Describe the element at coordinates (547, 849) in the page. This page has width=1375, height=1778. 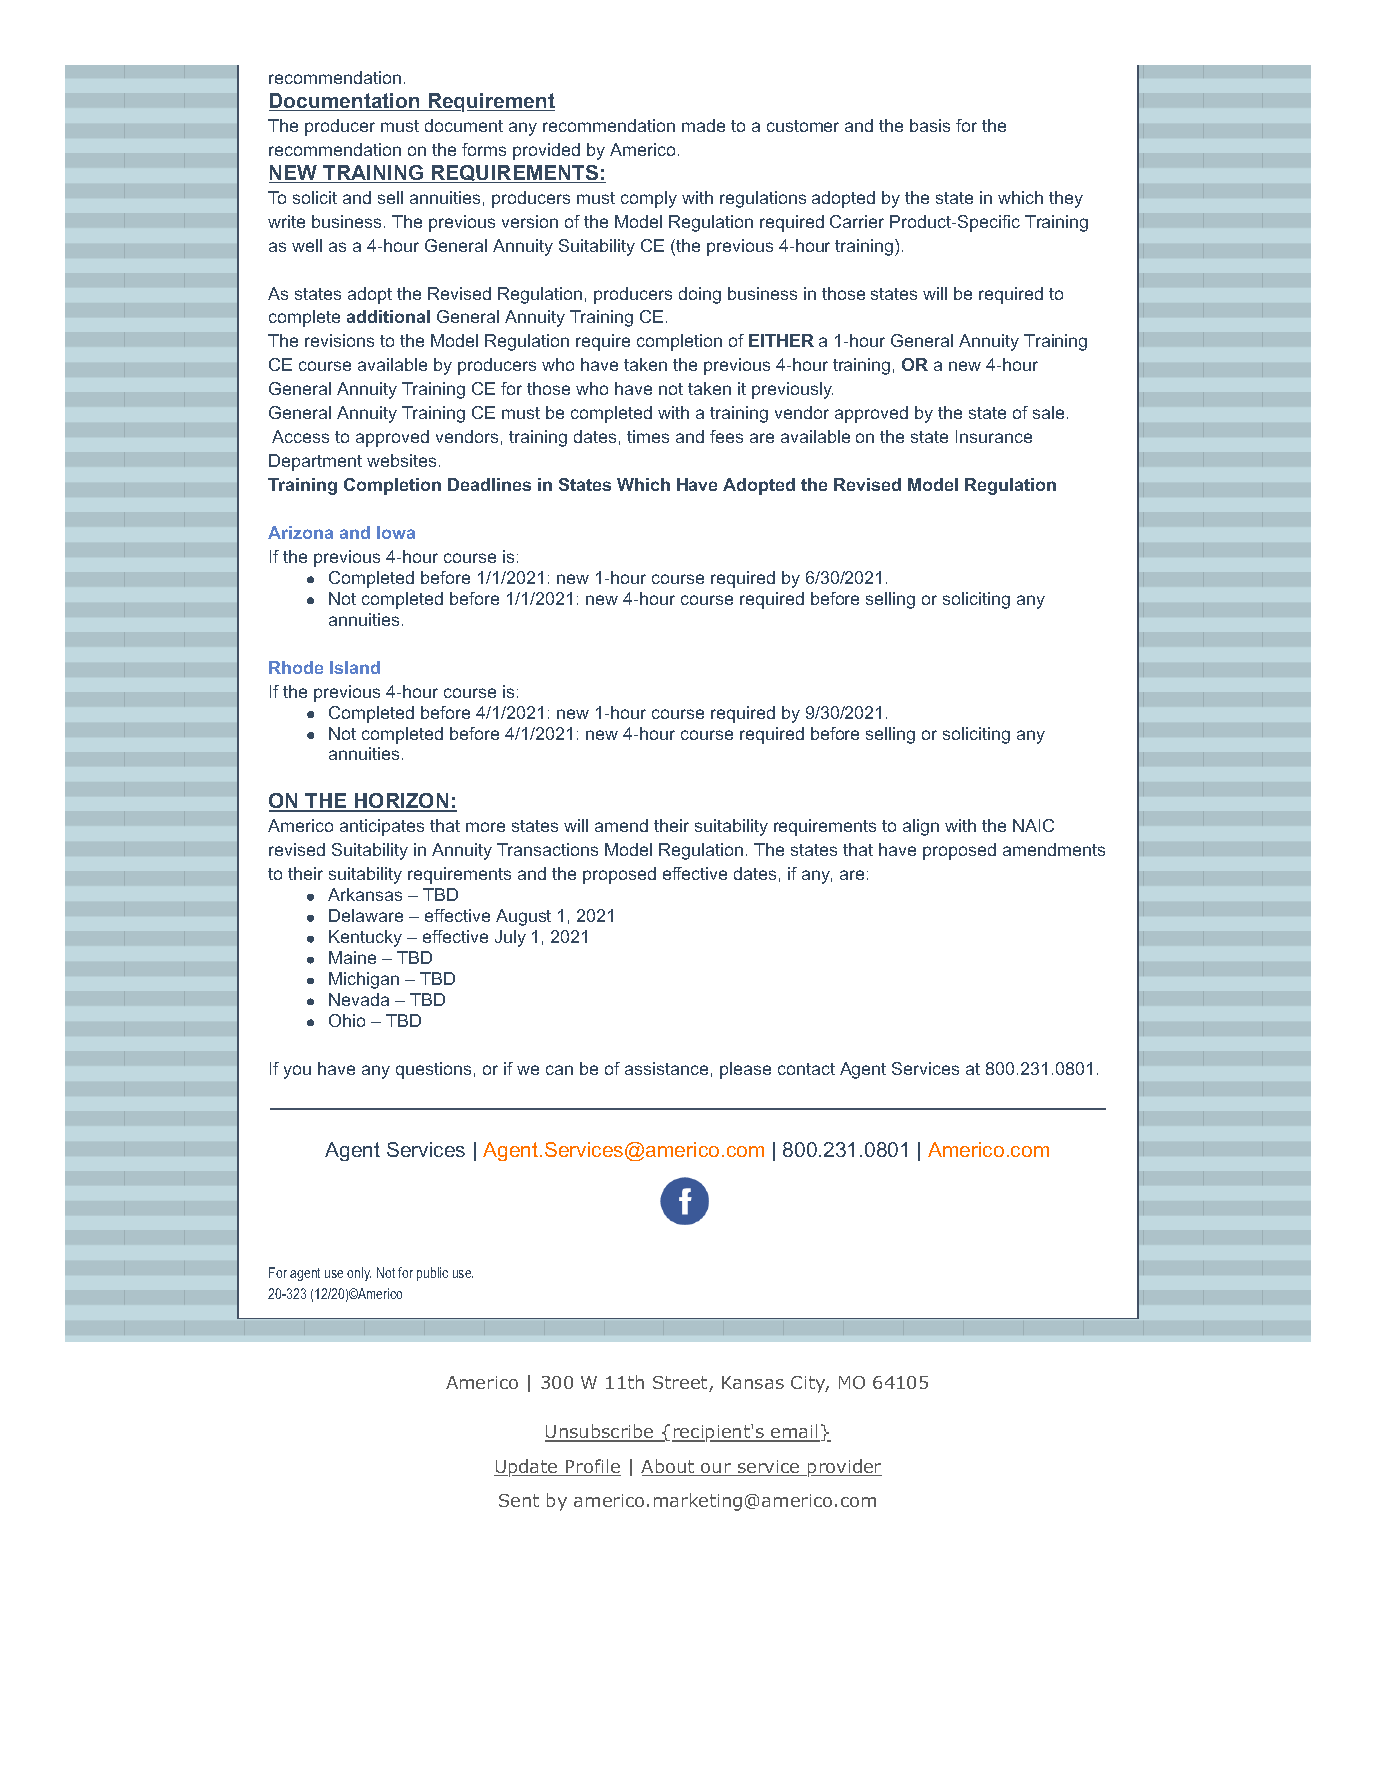
I see `Transactions` at that location.
